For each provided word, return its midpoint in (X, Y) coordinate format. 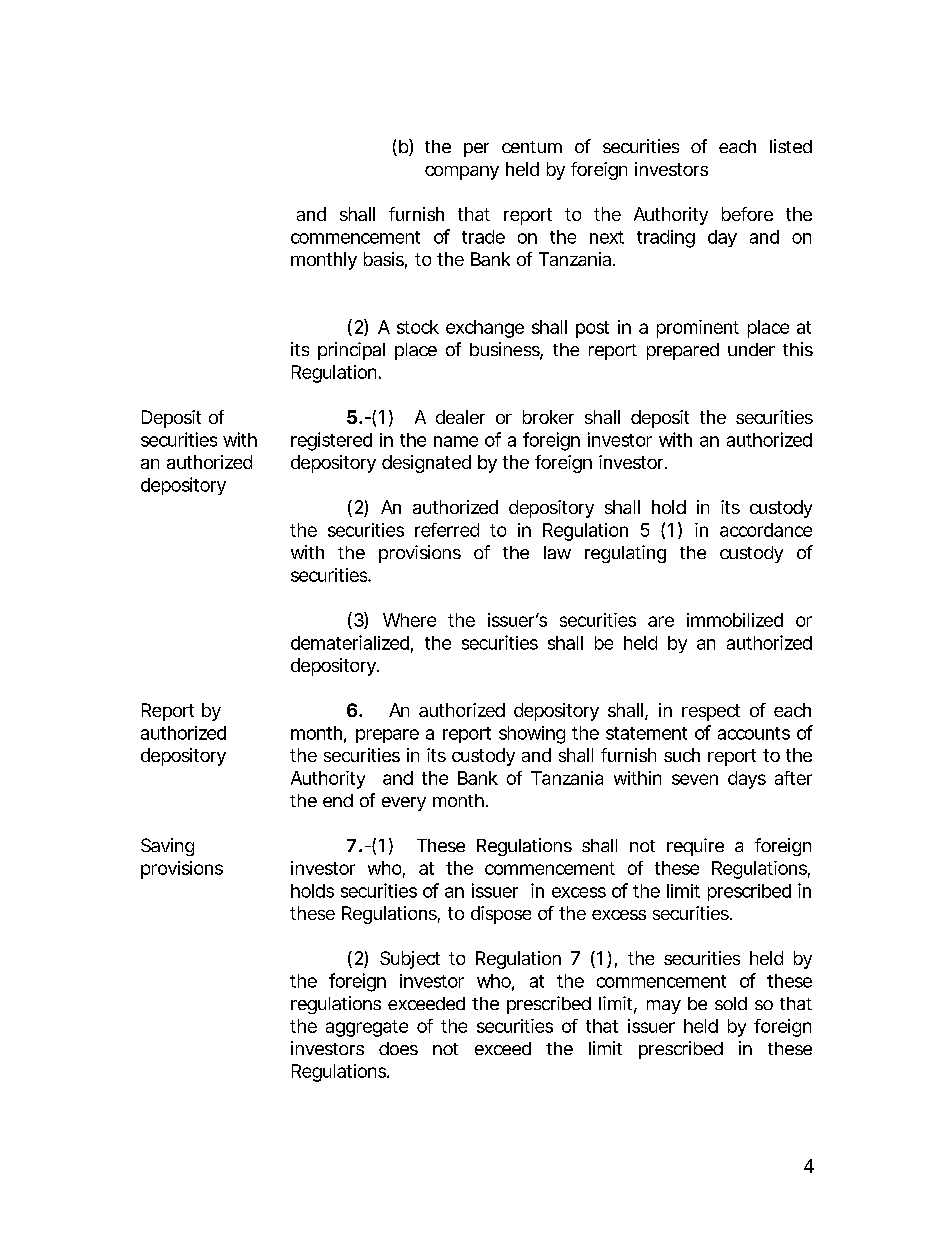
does (398, 1048)
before (747, 214)
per (476, 150)
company (462, 173)
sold (731, 1003)
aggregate (367, 1028)
